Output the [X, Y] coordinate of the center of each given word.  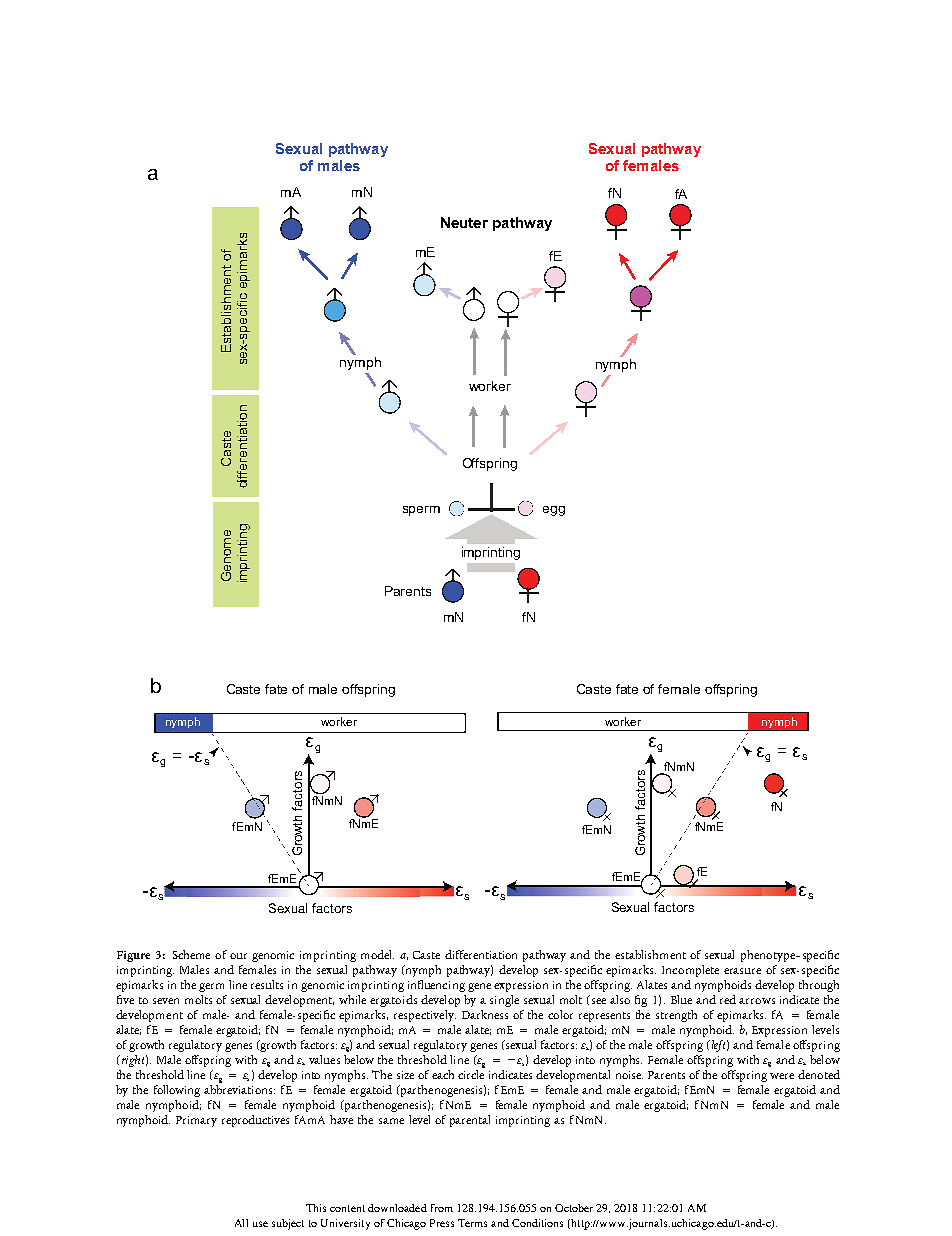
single [504, 1001]
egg [554, 511]
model [377, 954]
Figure [133, 956]
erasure [742, 971]
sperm [421, 511]
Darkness [485, 1014]
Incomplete [690, 971]
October [574, 1208]
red [728, 999]
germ [211, 987]
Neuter [464, 222]
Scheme [191, 954]
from [442, 1208]
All [241, 1223]
